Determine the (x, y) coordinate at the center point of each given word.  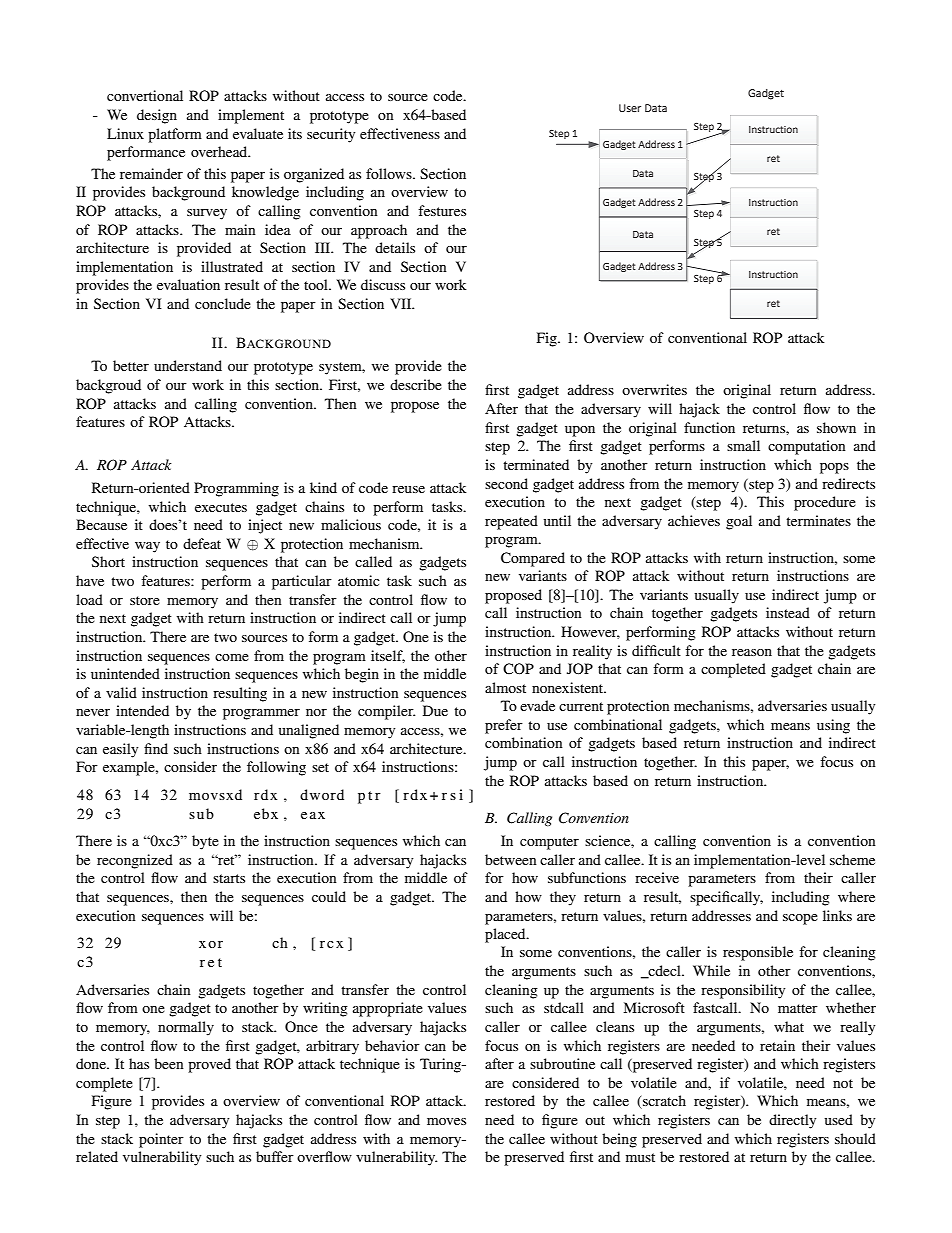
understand (188, 365)
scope (800, 919)
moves (446, 1121)
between (511, 859)
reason (752, 652)
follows (390, 173)
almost (505, 687)
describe (416, 384)
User (630, 108)
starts (229, 878)
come (232, 657)
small (743, 445)
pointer (161, 1140)
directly (792, 1121)
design (157, 116)
